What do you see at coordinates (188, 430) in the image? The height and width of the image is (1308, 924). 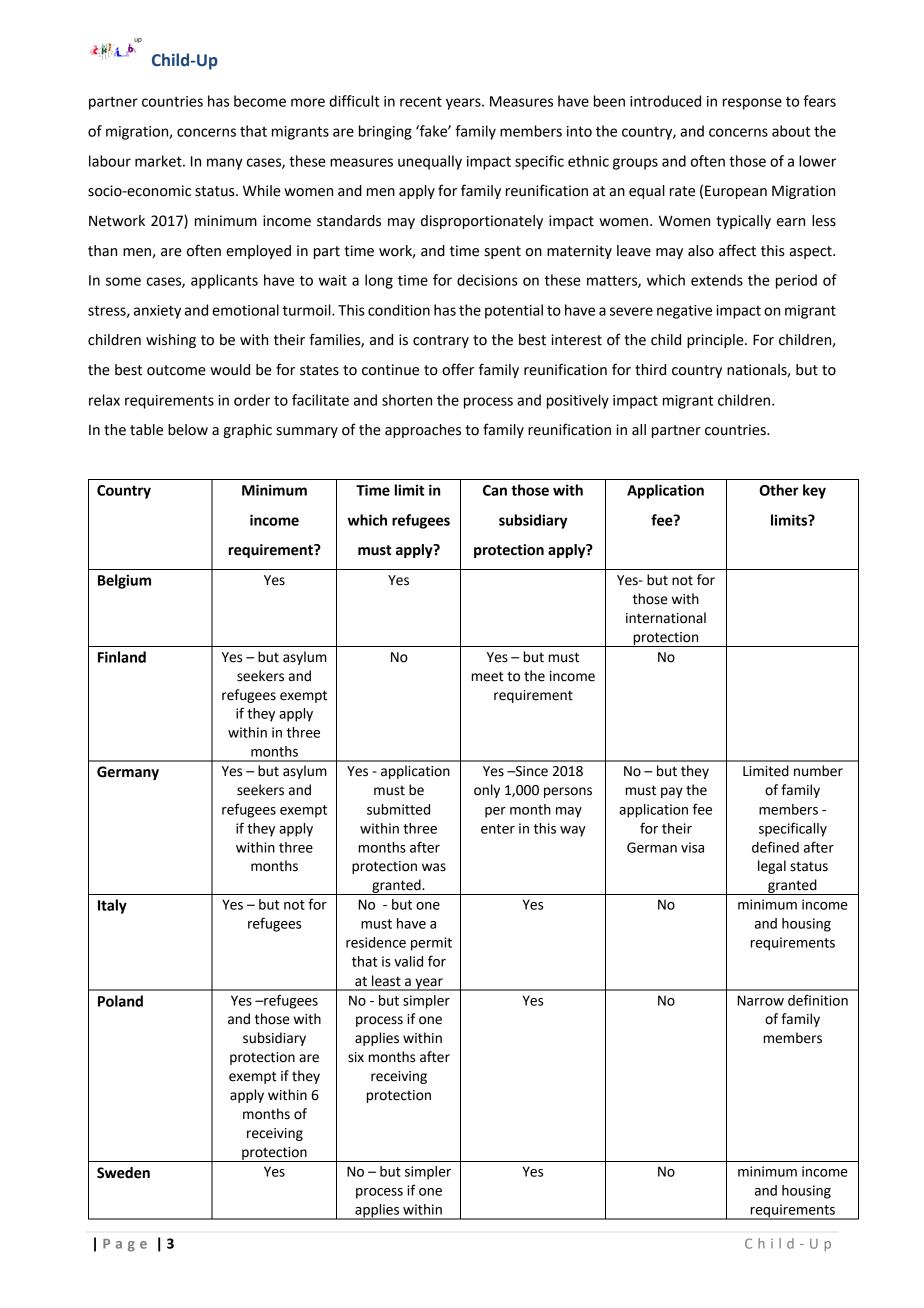 I see `below` at bounding box center [188, 430].
